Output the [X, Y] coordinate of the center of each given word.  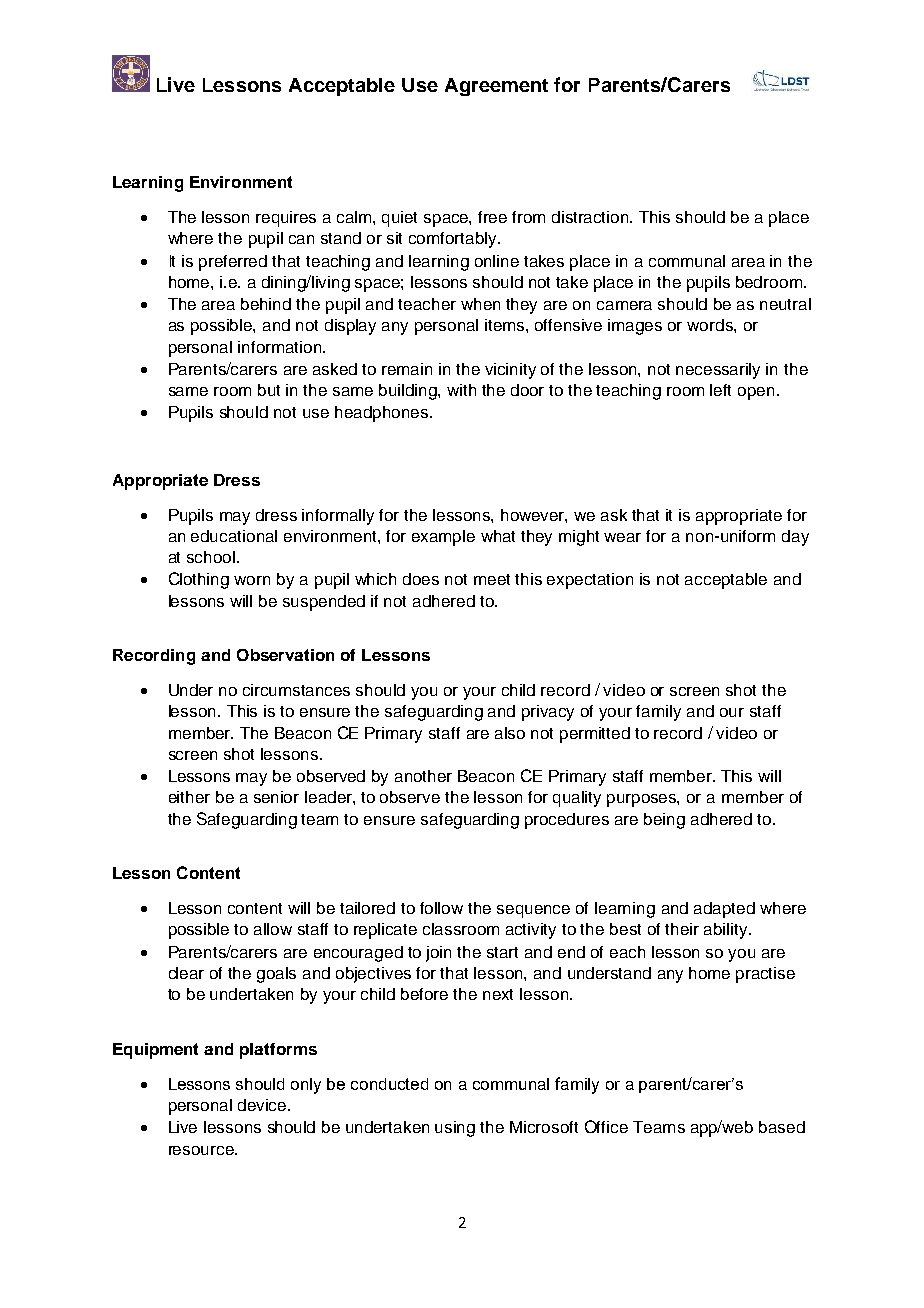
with [461, 390]
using [455, 1129]
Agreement [496, 87]
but [269, 390]
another [423, 776]
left [720, 390]
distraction [591, 217]
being [664, 821]
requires [286, 219]
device [263, 1105]
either [189, 797]
